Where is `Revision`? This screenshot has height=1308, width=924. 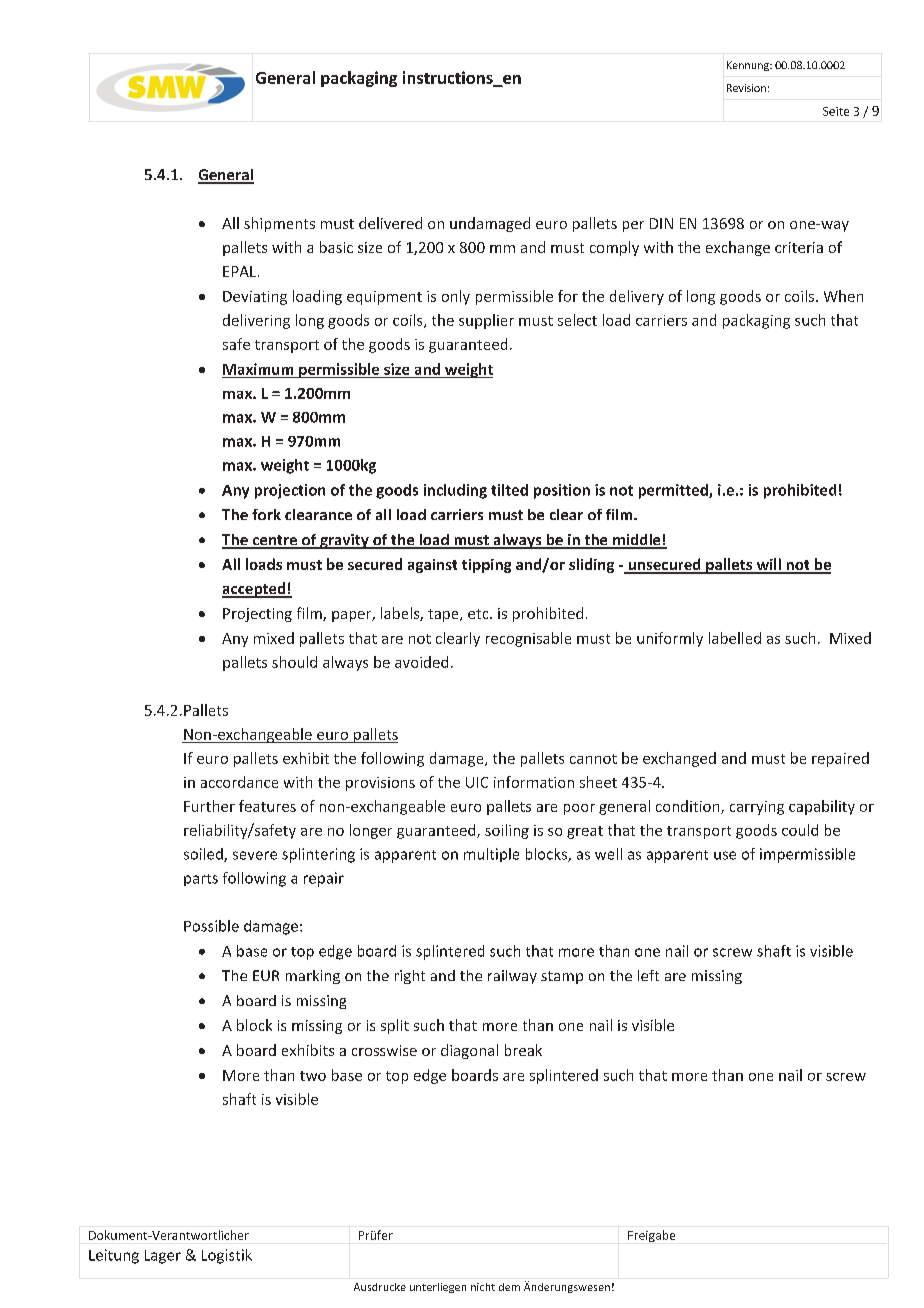
Revision is located at coordinates (746, 88).
